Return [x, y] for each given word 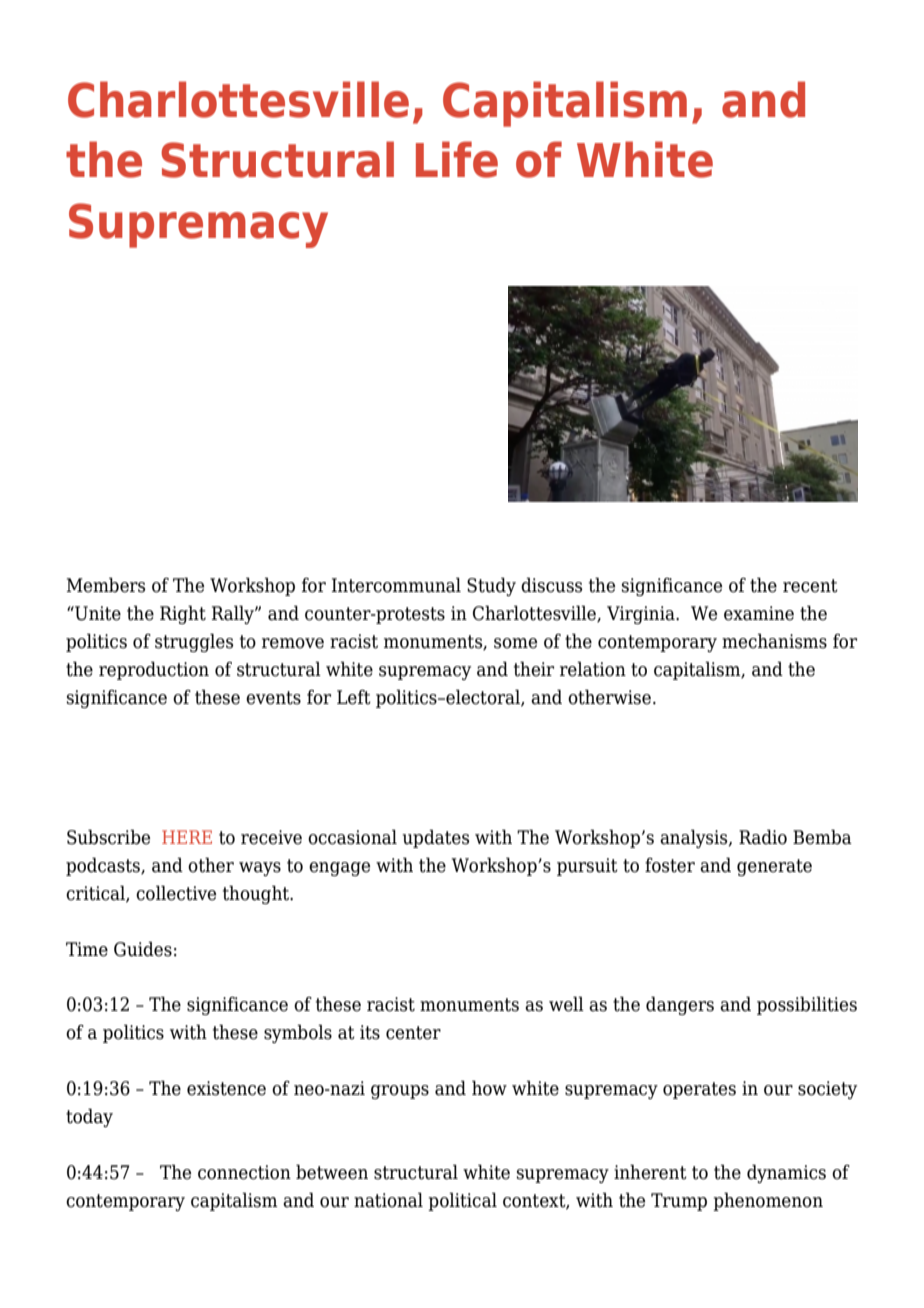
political [462, 1201]
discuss [551, 585]
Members [105, 585]
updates [435, 838]
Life [457, 159]
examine [759, 613]
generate [774, 867]
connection [244, 1172]
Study [491, 586]
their [534, 669]
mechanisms [774, 641]
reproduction [154, 670]
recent [810, 586]
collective [176, 893]
